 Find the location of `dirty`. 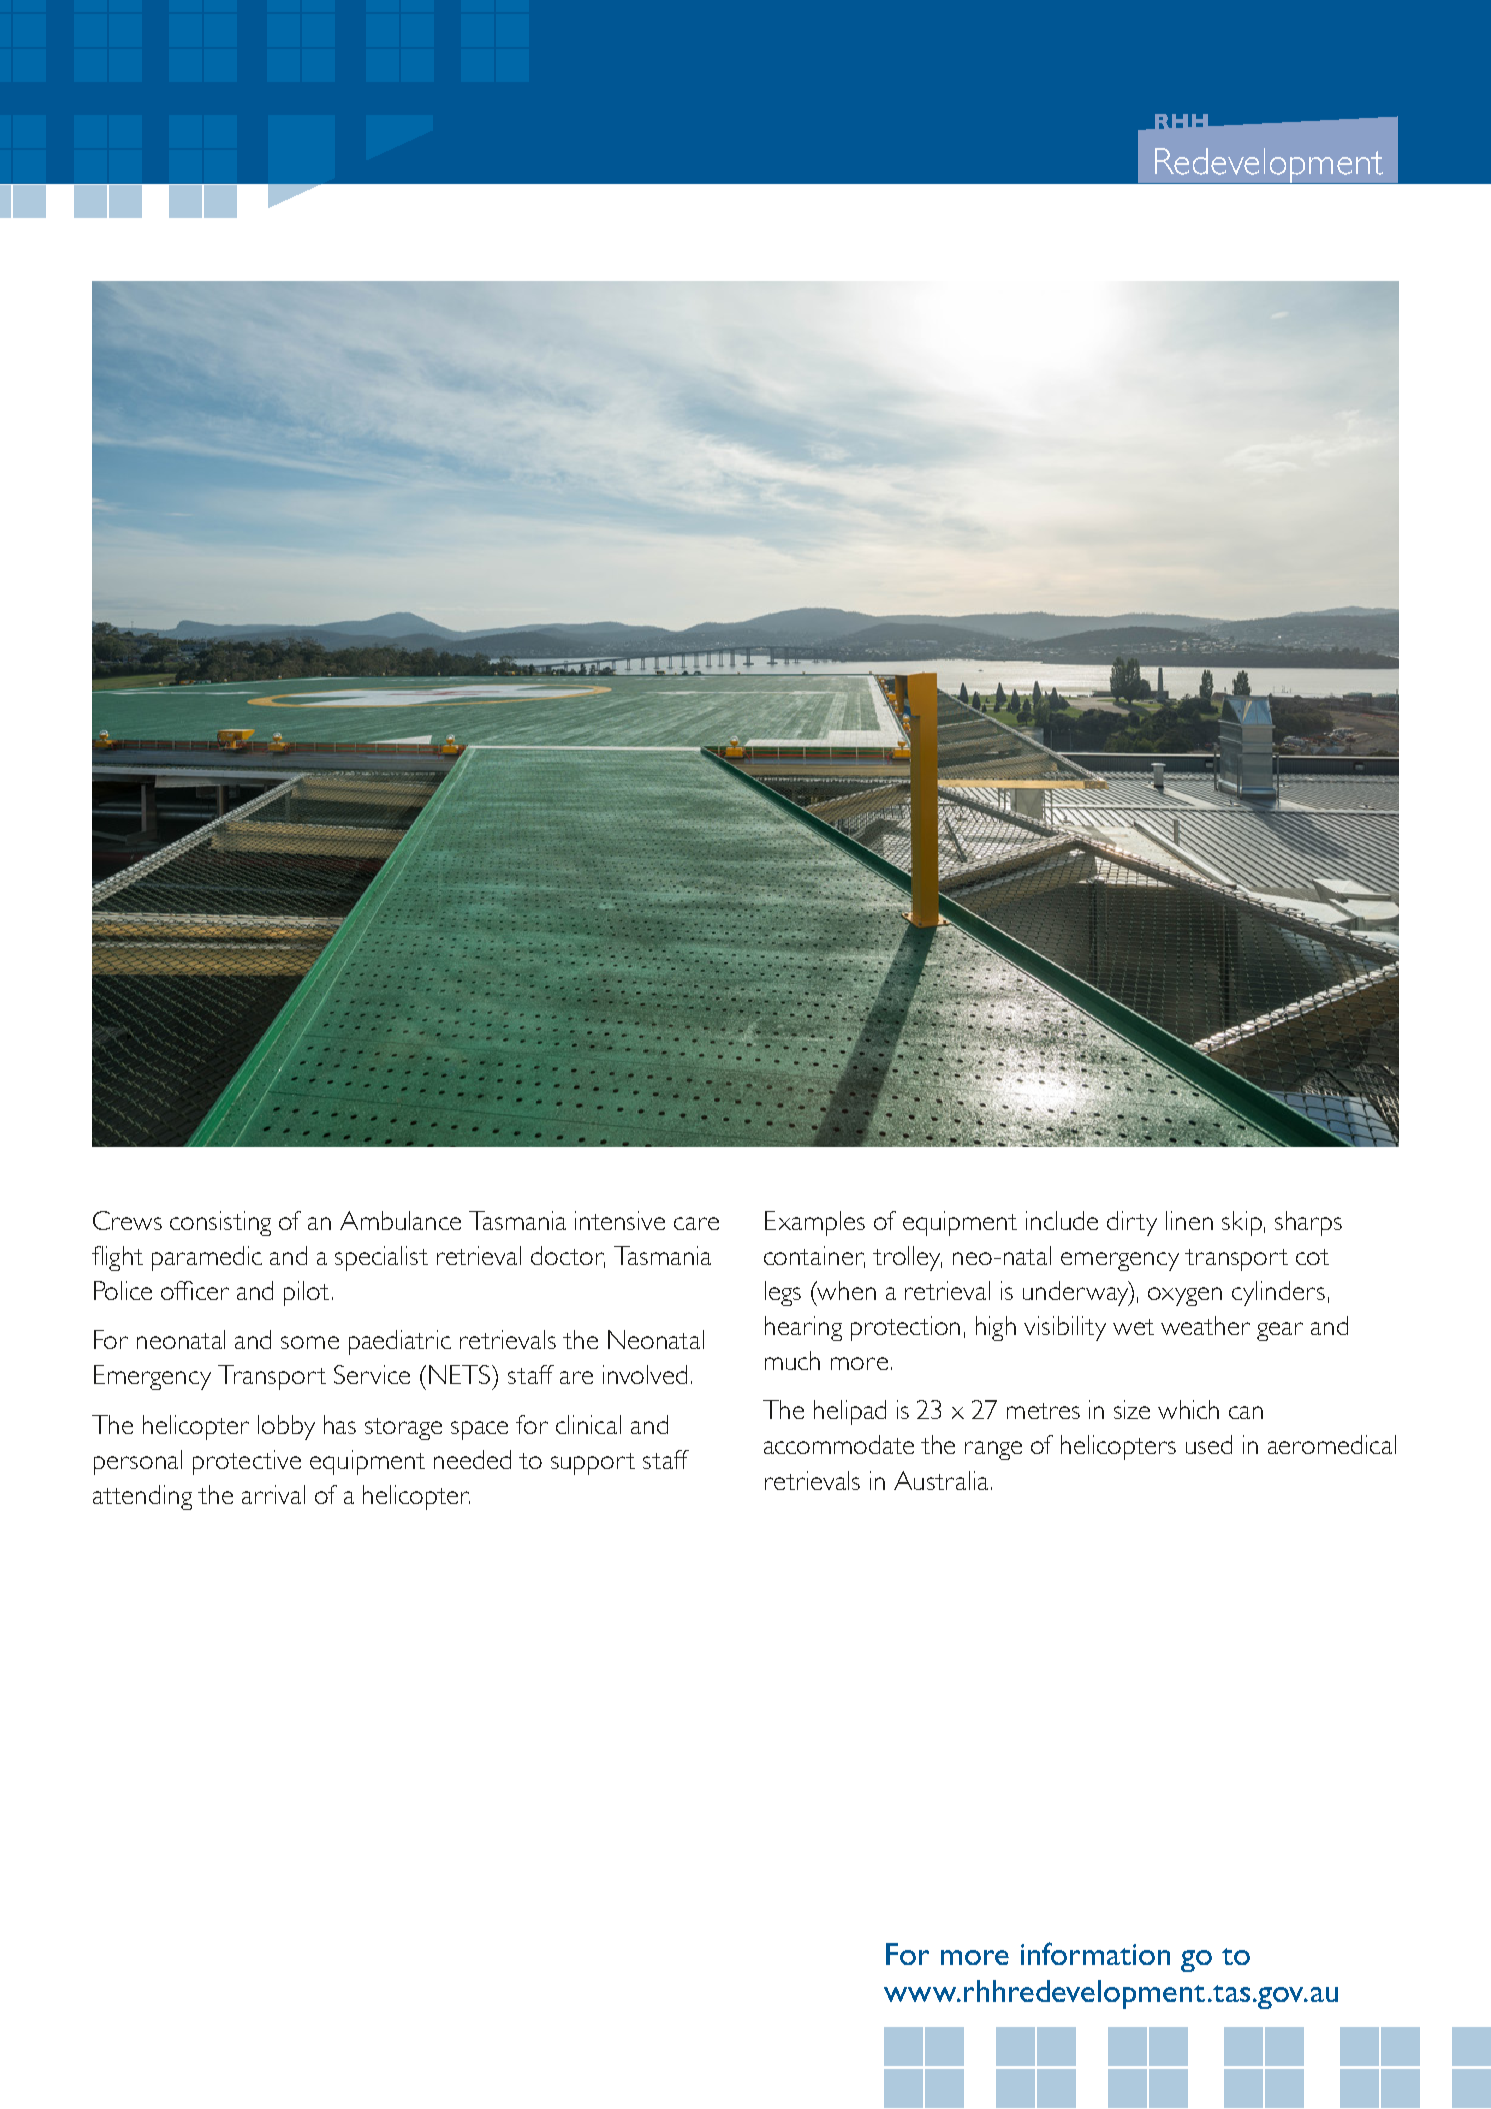

dirty is located at coordinates (1132, 1223).
